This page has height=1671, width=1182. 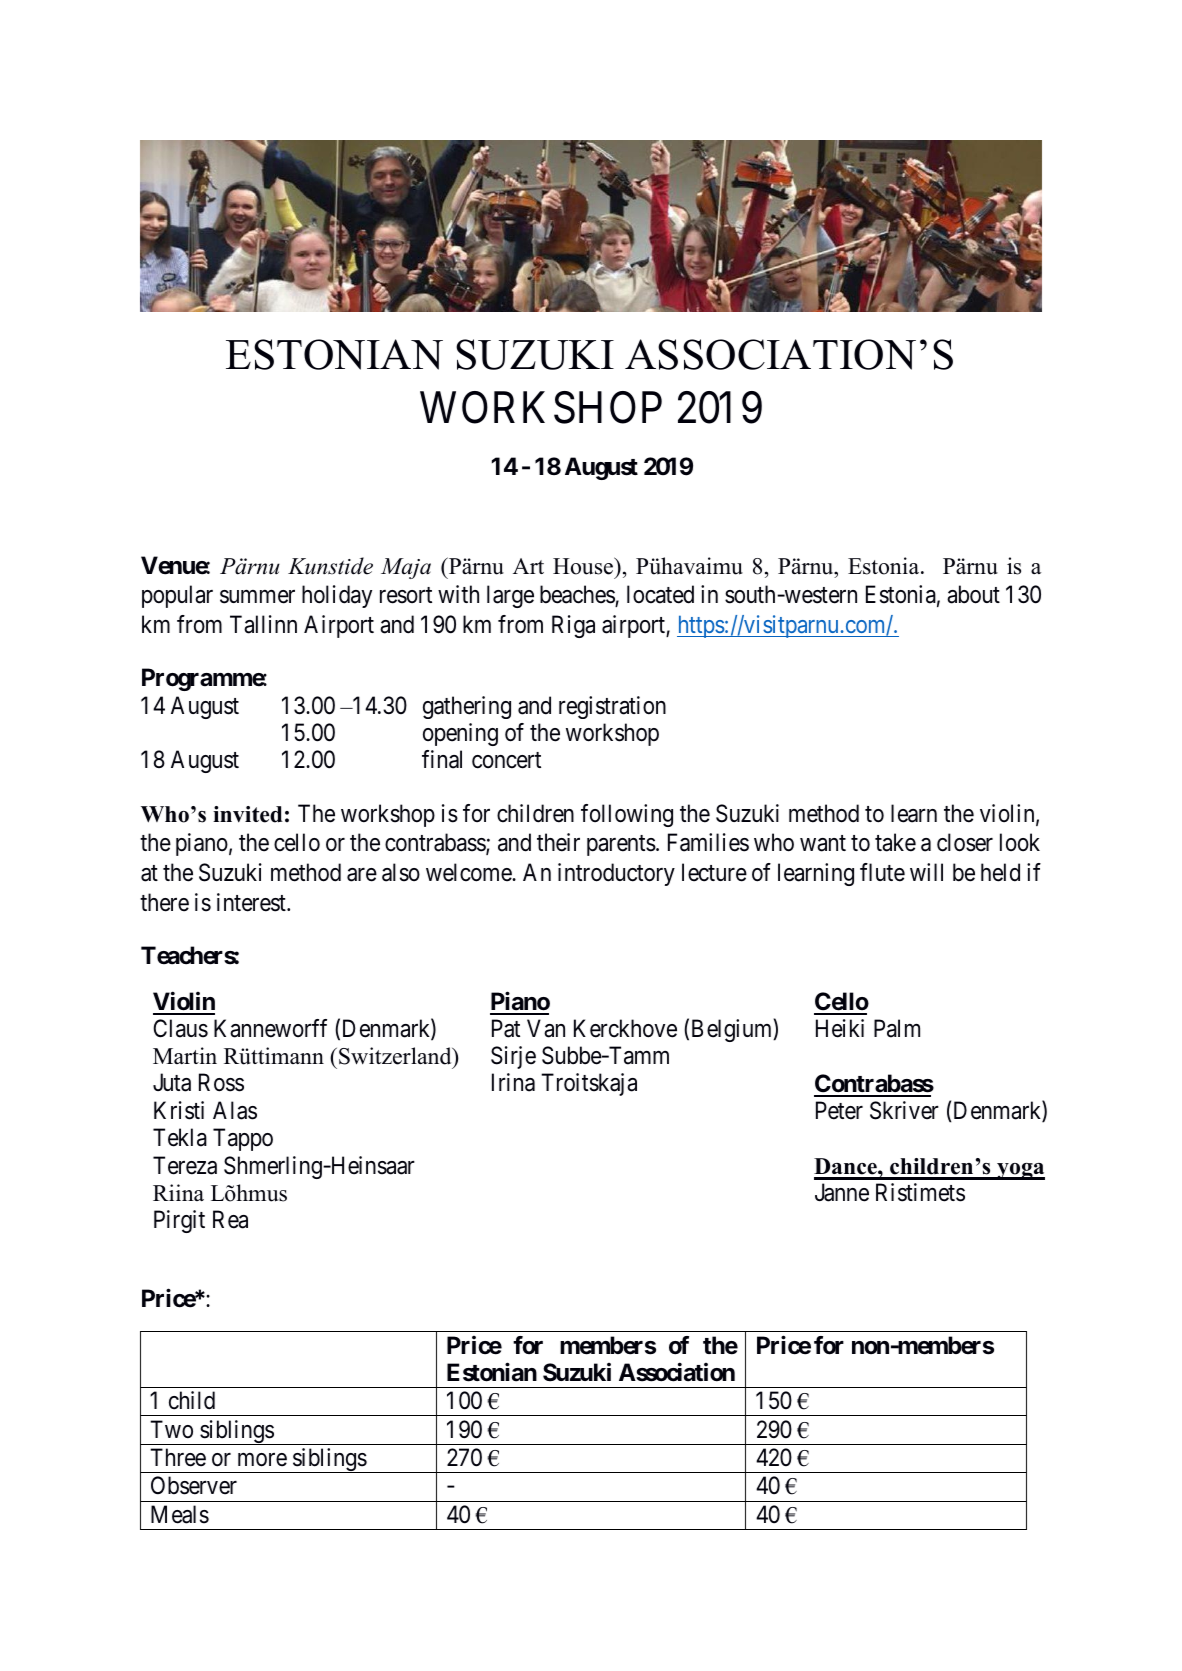 What do you see at coordinates (578, 596) in the page?
I see `beaches` at bounding box center [578, 596].
